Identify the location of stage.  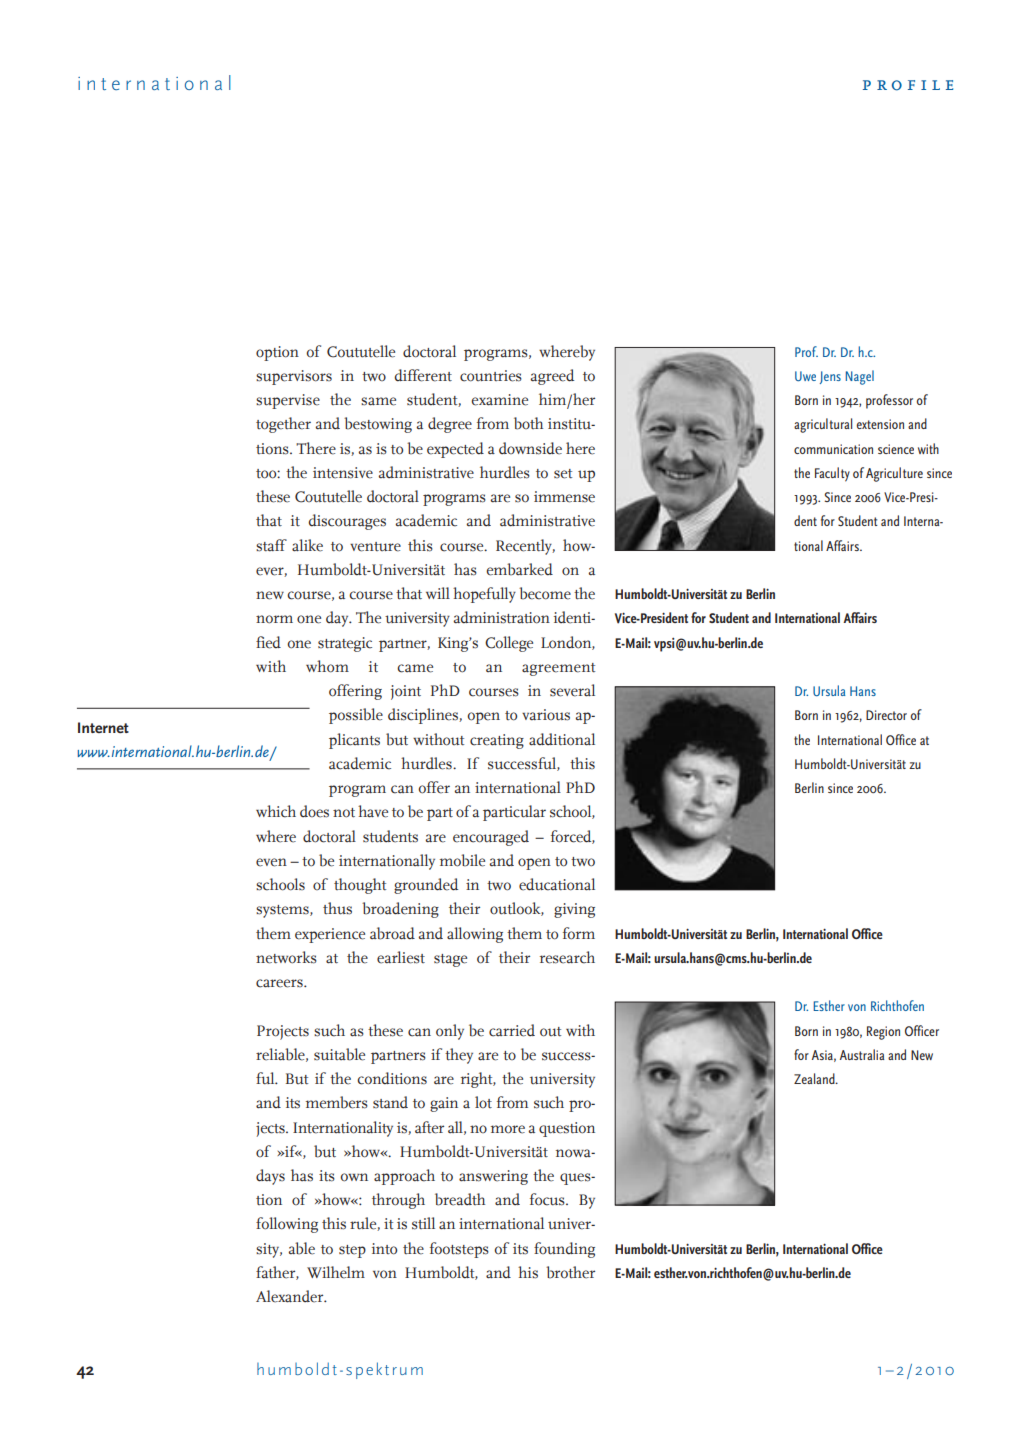
(450, 960).
